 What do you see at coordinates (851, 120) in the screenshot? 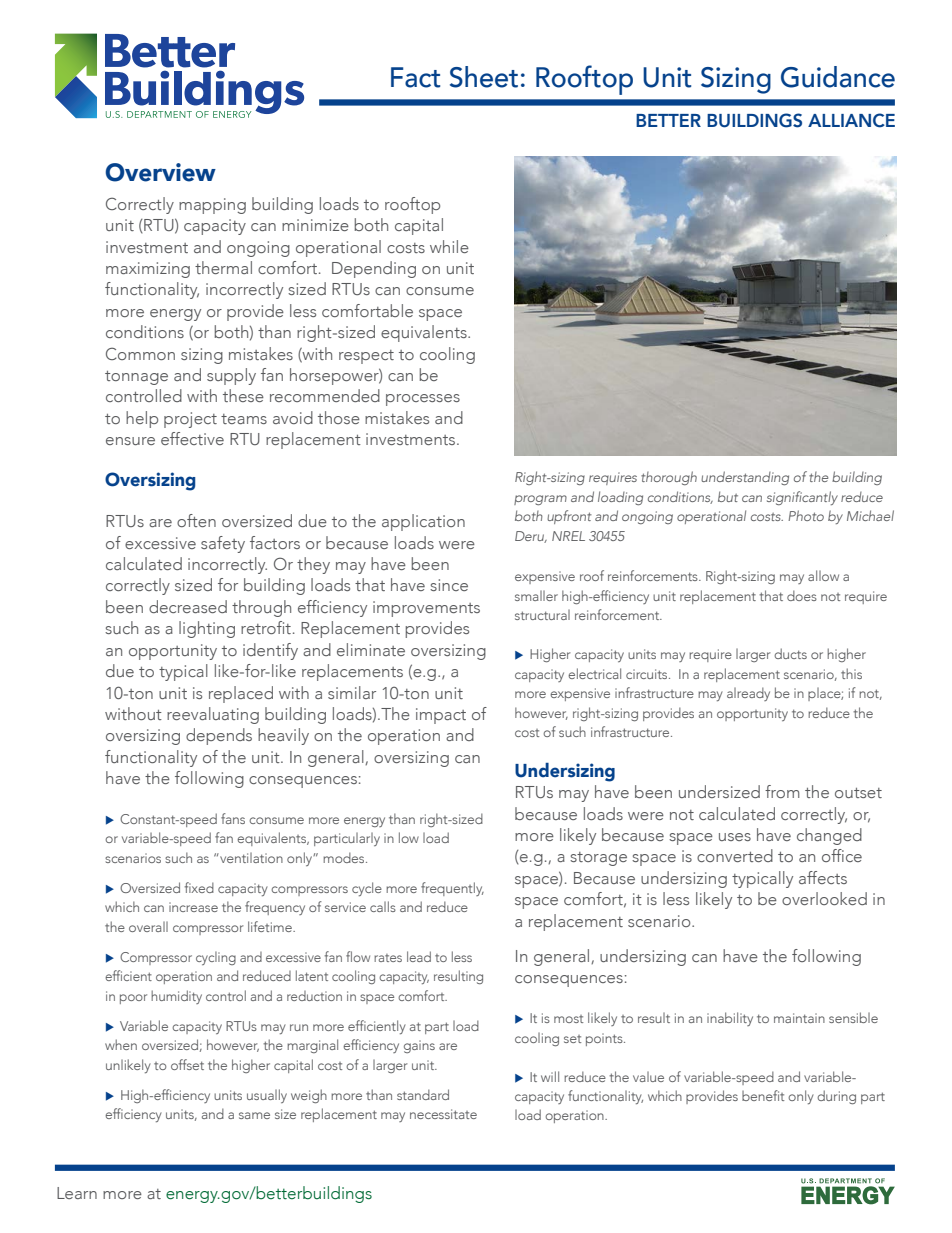
I see `ALLIANCE` at bounding box center [851, 120].
